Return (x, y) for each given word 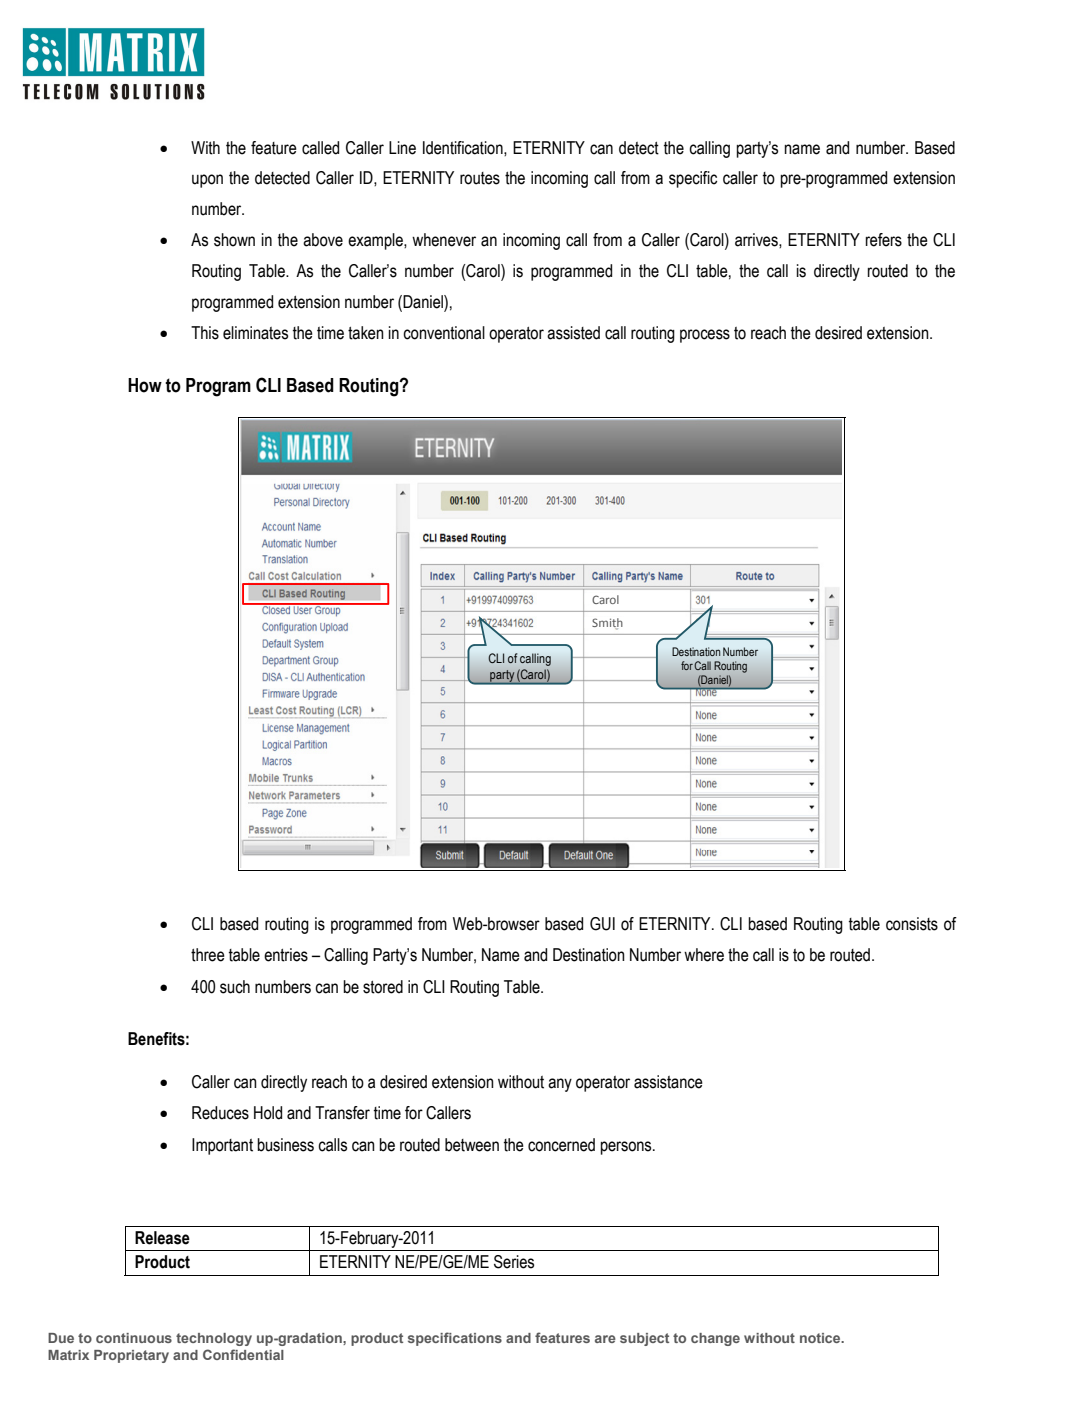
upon (207, 181)
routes (480, 178)
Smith (607, 624)
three (208, 955)
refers (884, 240)
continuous (134, 1338)
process (705, 336)
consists (912, 924)
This (205, 333)
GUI (602, 924)
